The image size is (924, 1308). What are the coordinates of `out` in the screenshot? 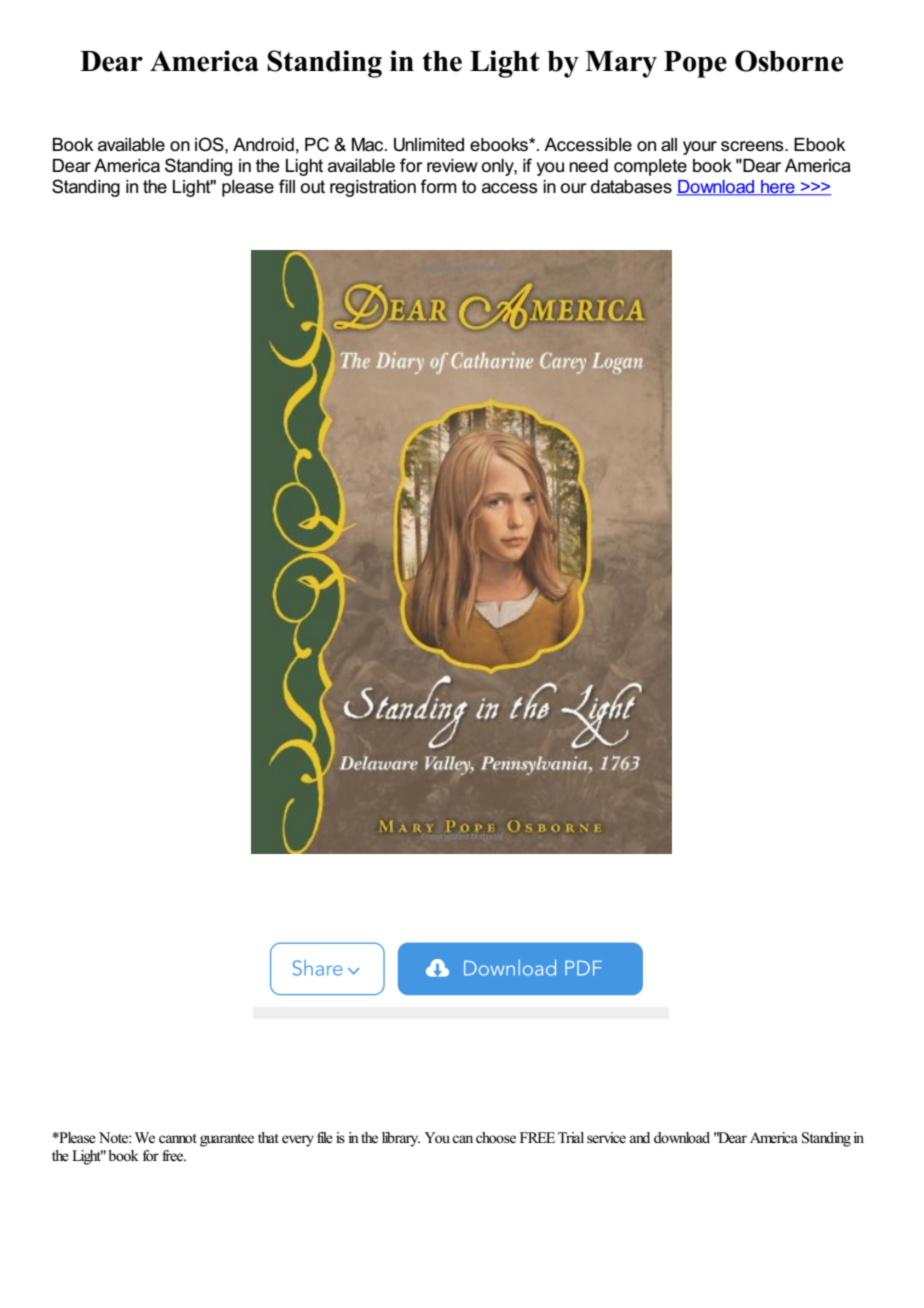 It's located at (313, 187).
